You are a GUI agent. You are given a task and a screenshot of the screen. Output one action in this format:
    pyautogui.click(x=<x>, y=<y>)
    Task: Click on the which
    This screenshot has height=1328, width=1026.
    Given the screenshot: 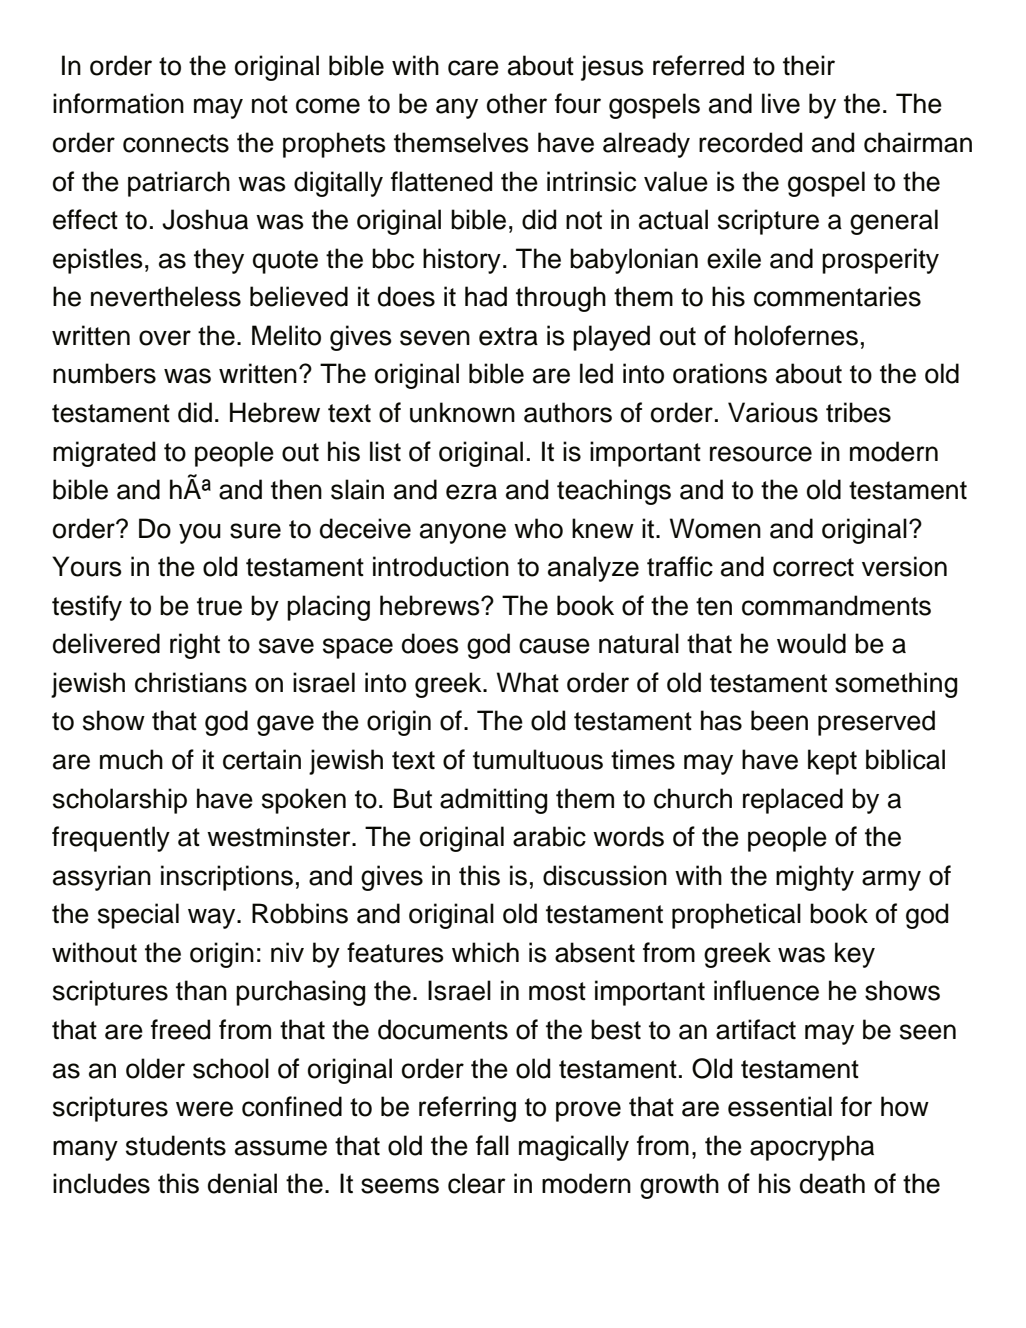 What is the action you would take?
    pyautogui.click(x=485, y=952)
